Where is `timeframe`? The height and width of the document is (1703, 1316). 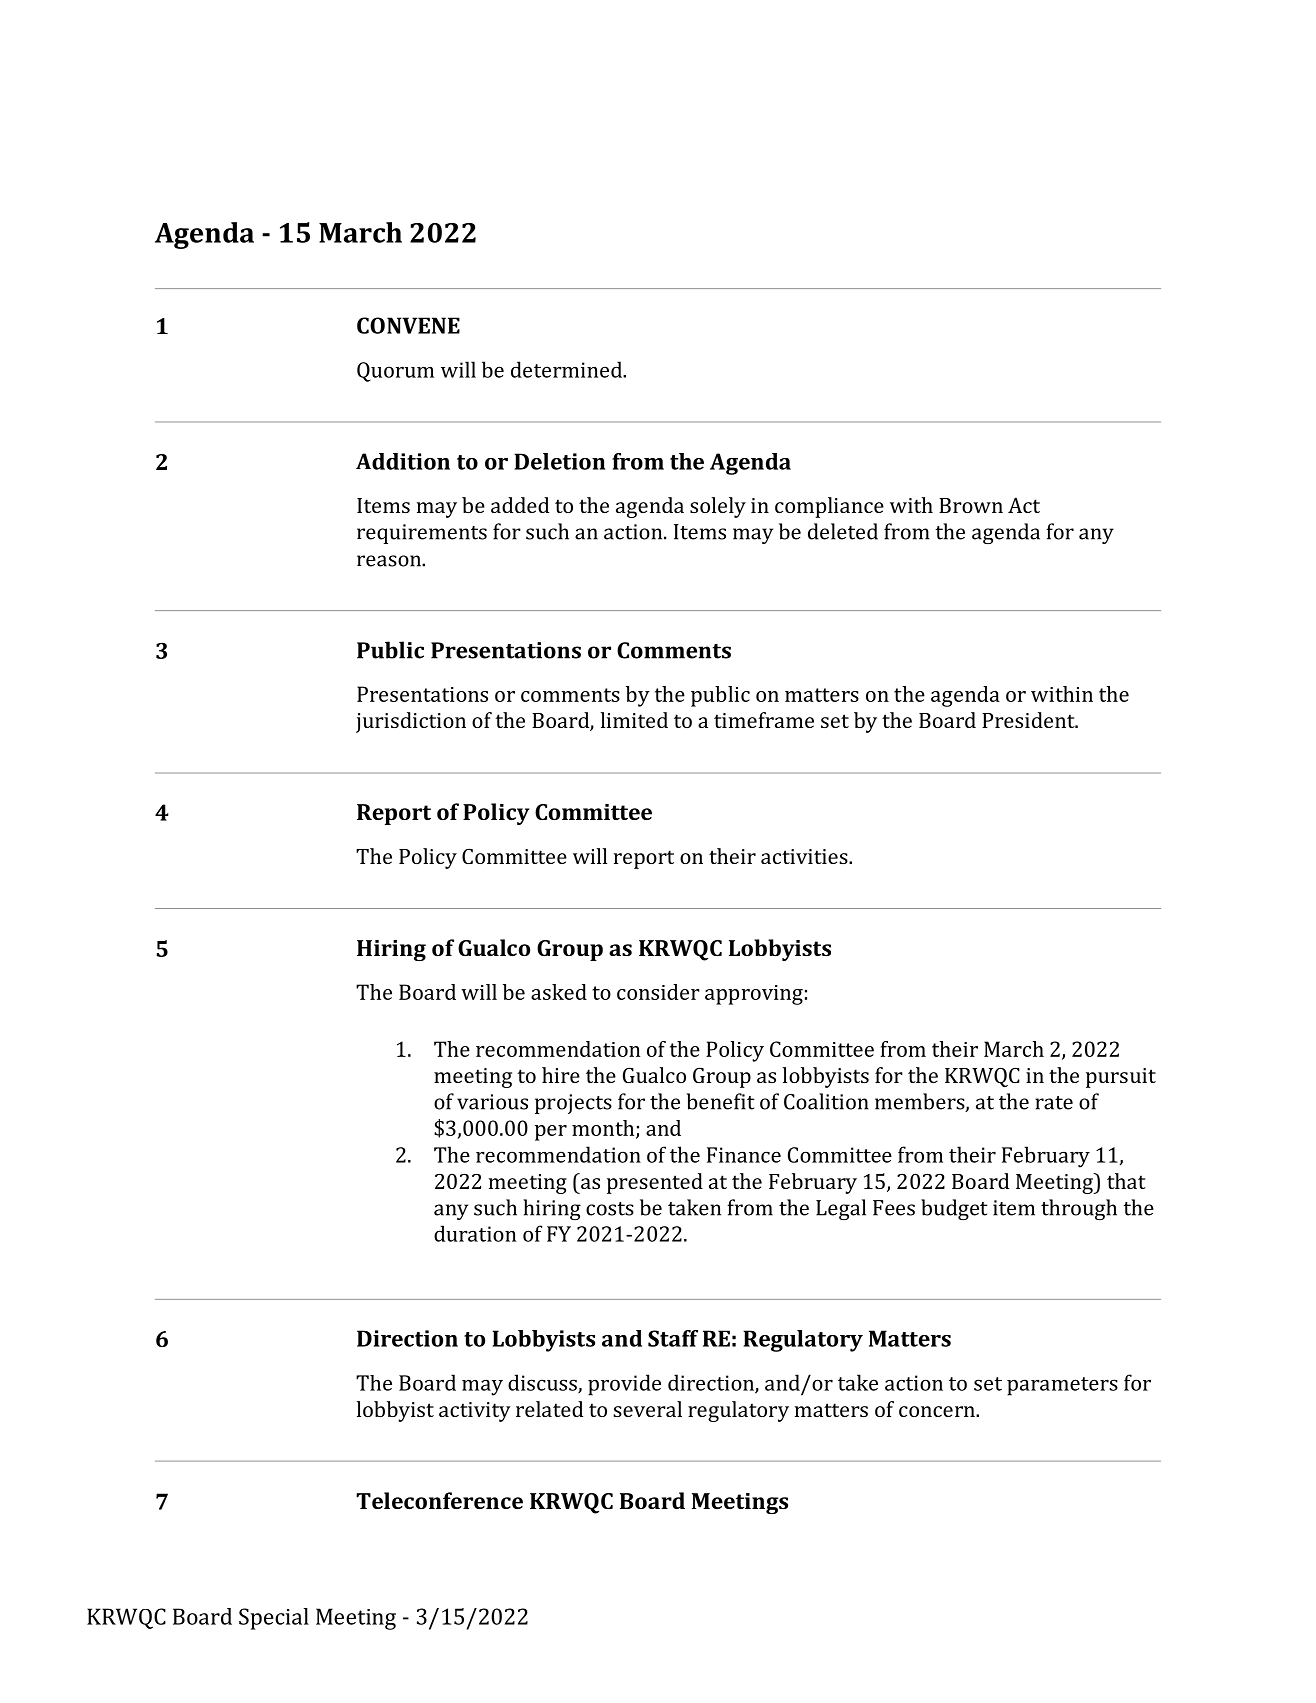 timeframe is located at coordinates (764, 720).
